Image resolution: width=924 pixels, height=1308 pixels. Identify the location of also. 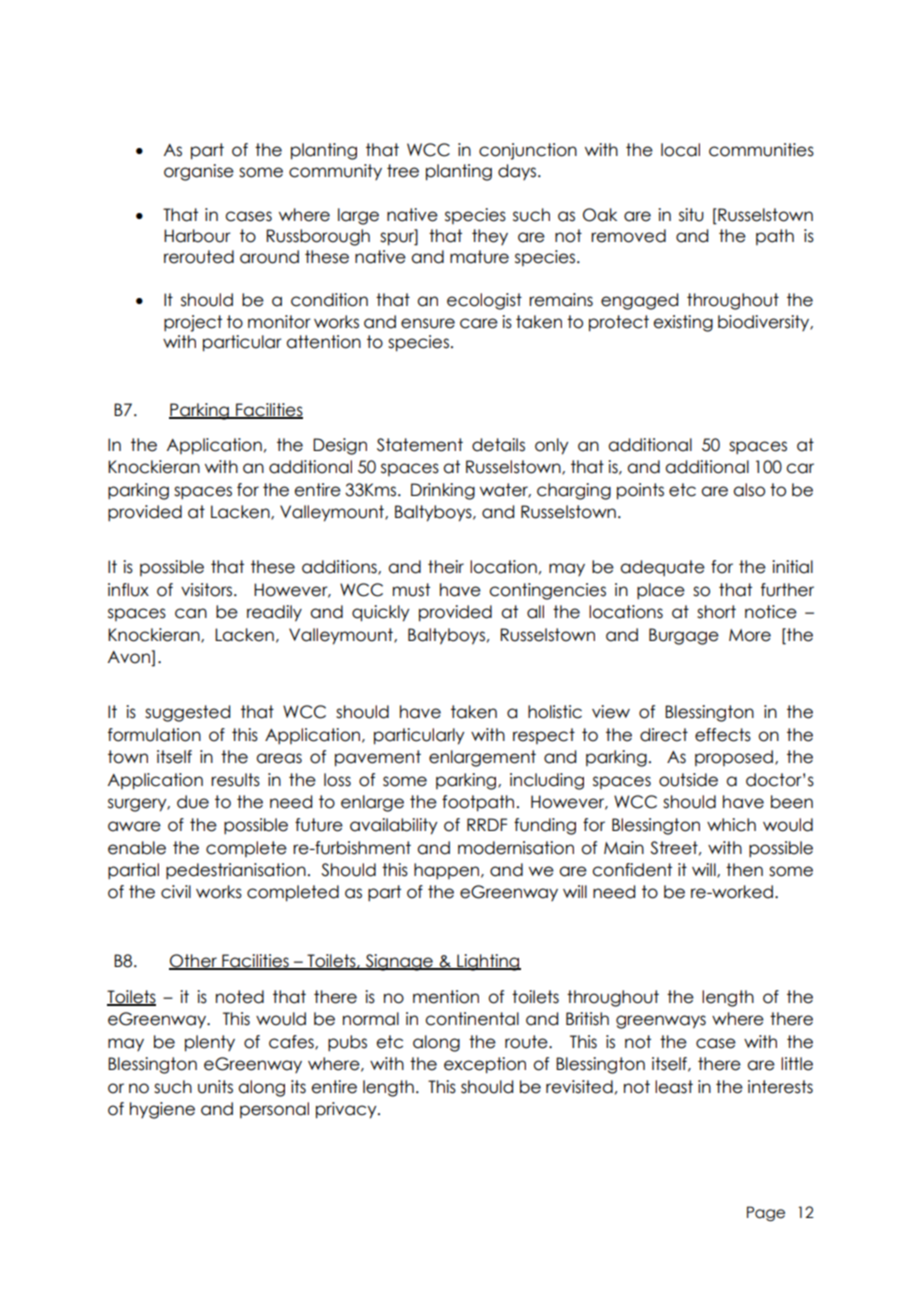
(749, 490).
